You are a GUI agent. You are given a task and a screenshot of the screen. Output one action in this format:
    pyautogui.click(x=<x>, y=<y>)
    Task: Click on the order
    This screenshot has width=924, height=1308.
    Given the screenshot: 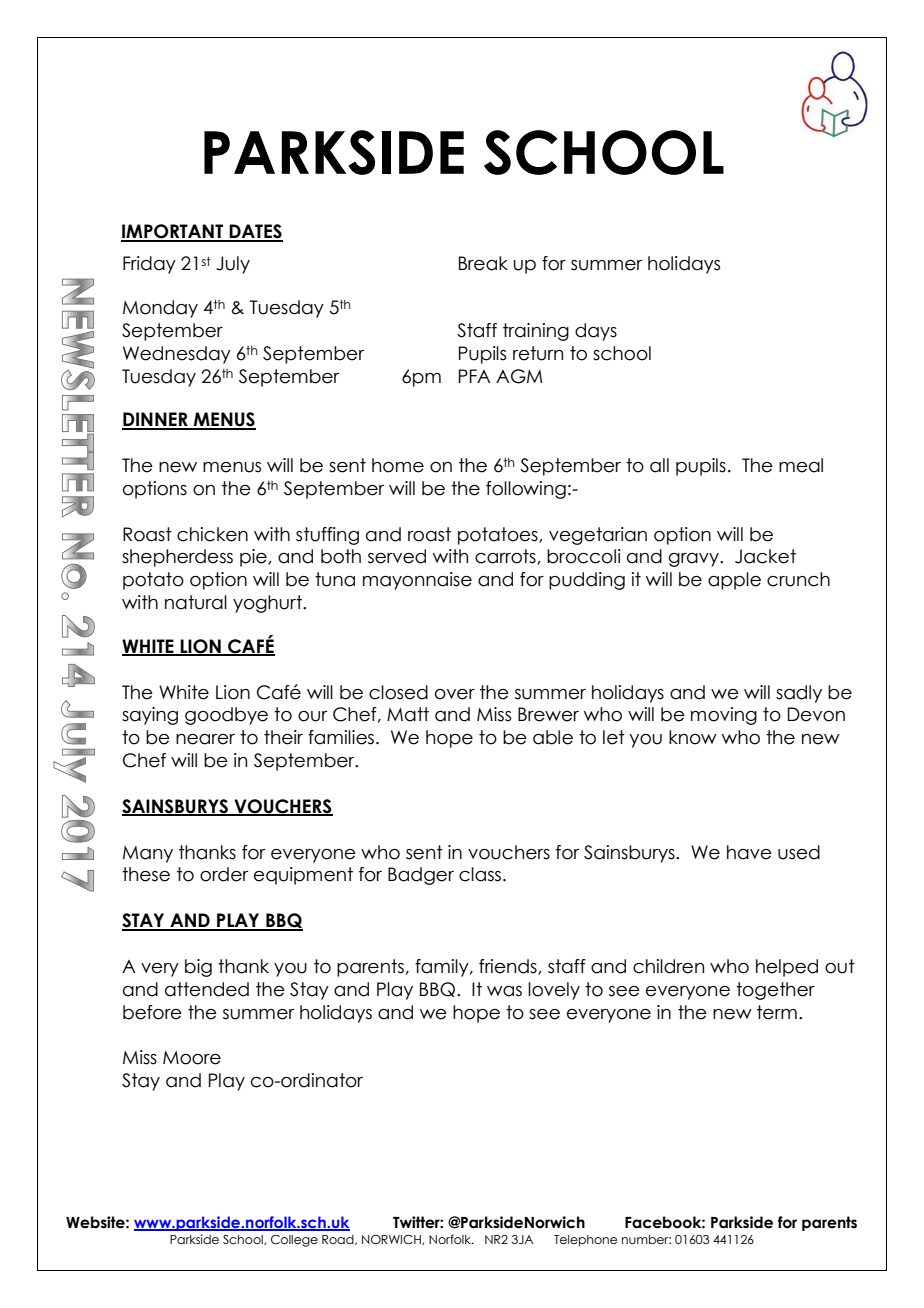 What is the action you would take?
    pyautogui.click(x=224, y=874)
